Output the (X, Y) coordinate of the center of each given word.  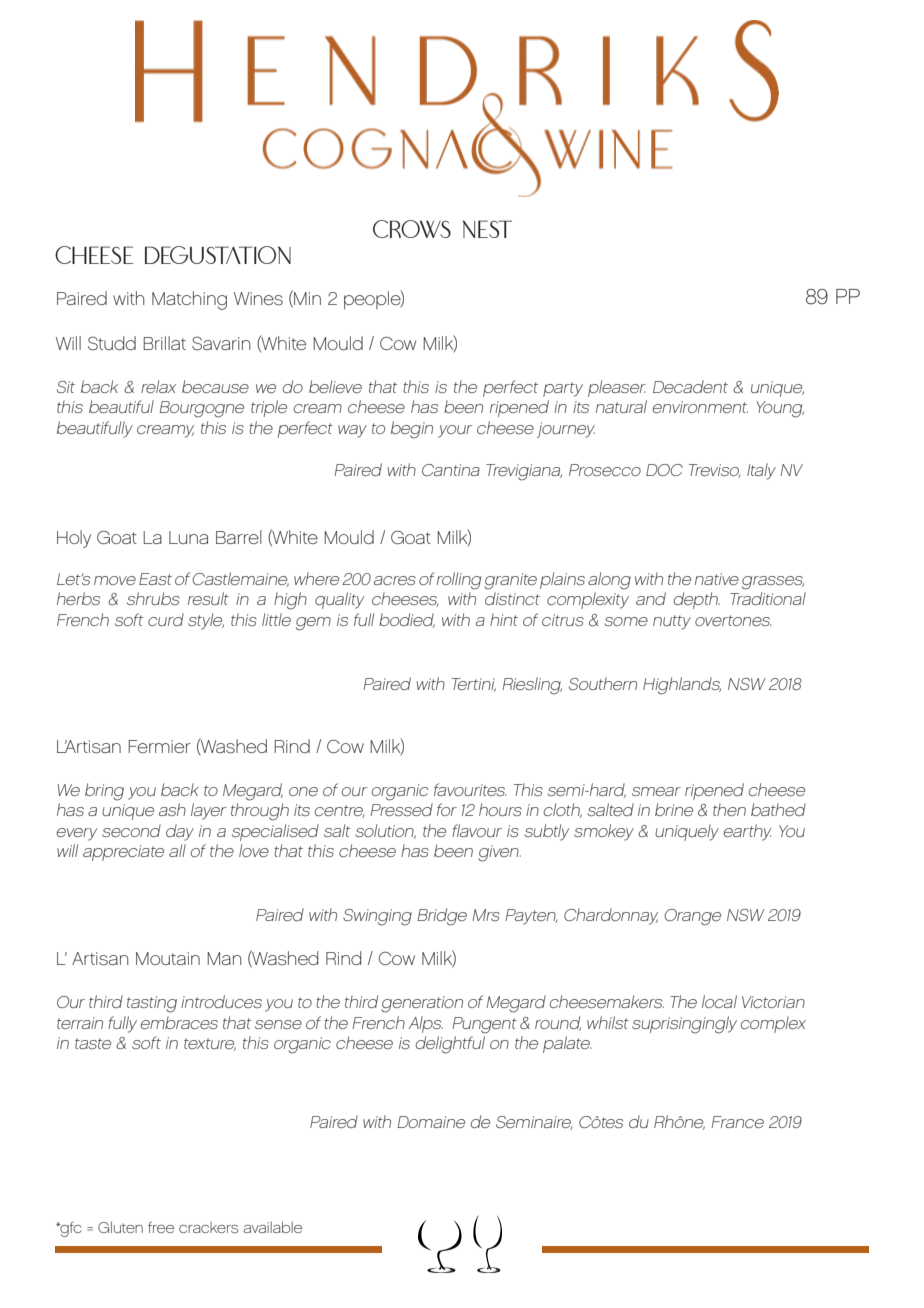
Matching (189, 300)
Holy (74, 539)
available (272, 1227)
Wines (258, 298)
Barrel (239, 537)
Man (224, 958)
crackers (208, 1227)
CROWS (412, 229)
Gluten (120, 1227)
